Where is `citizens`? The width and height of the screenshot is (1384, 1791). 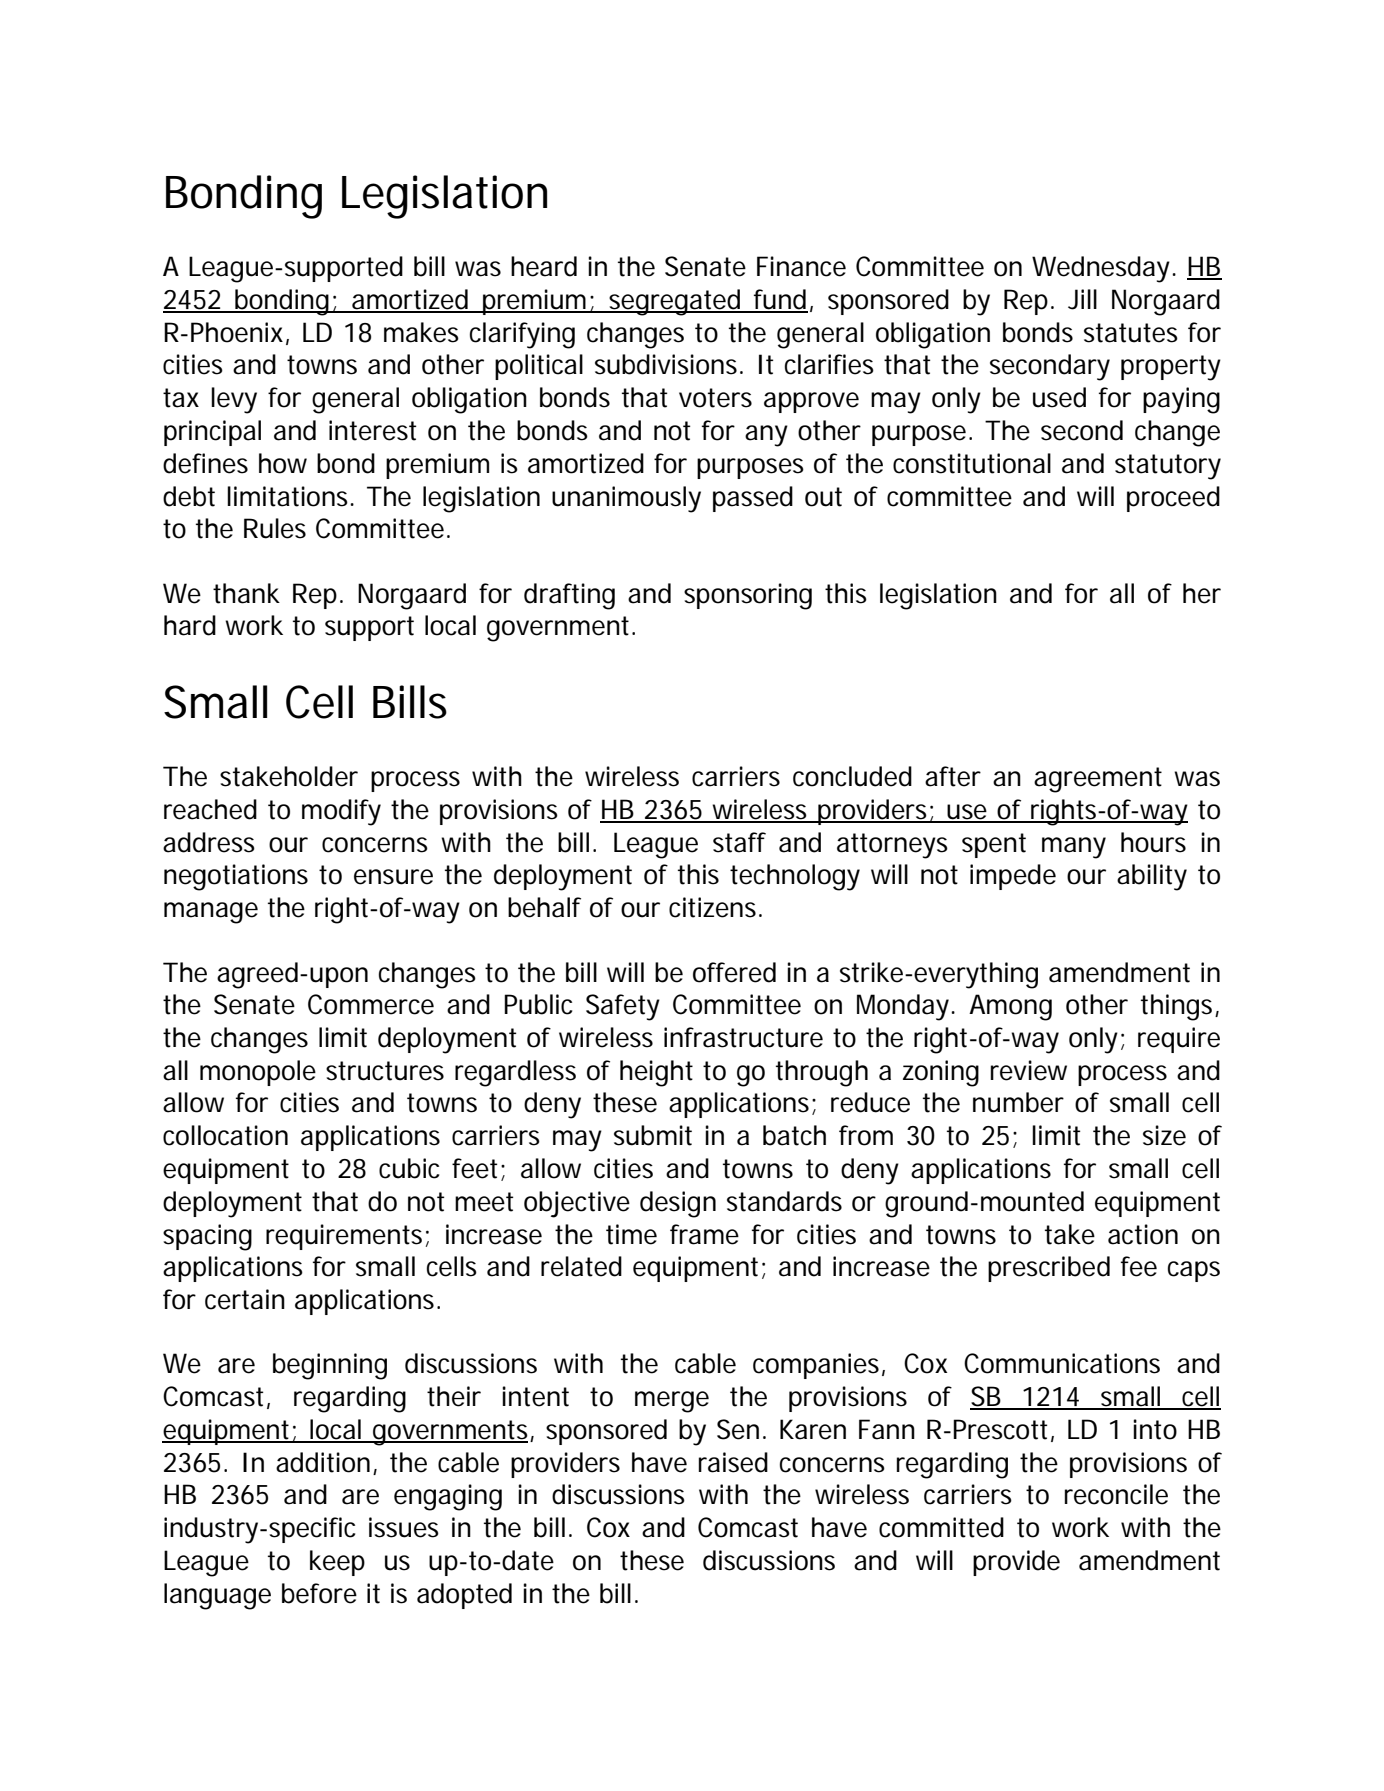
citizens is located at coordinates (712, 907).
